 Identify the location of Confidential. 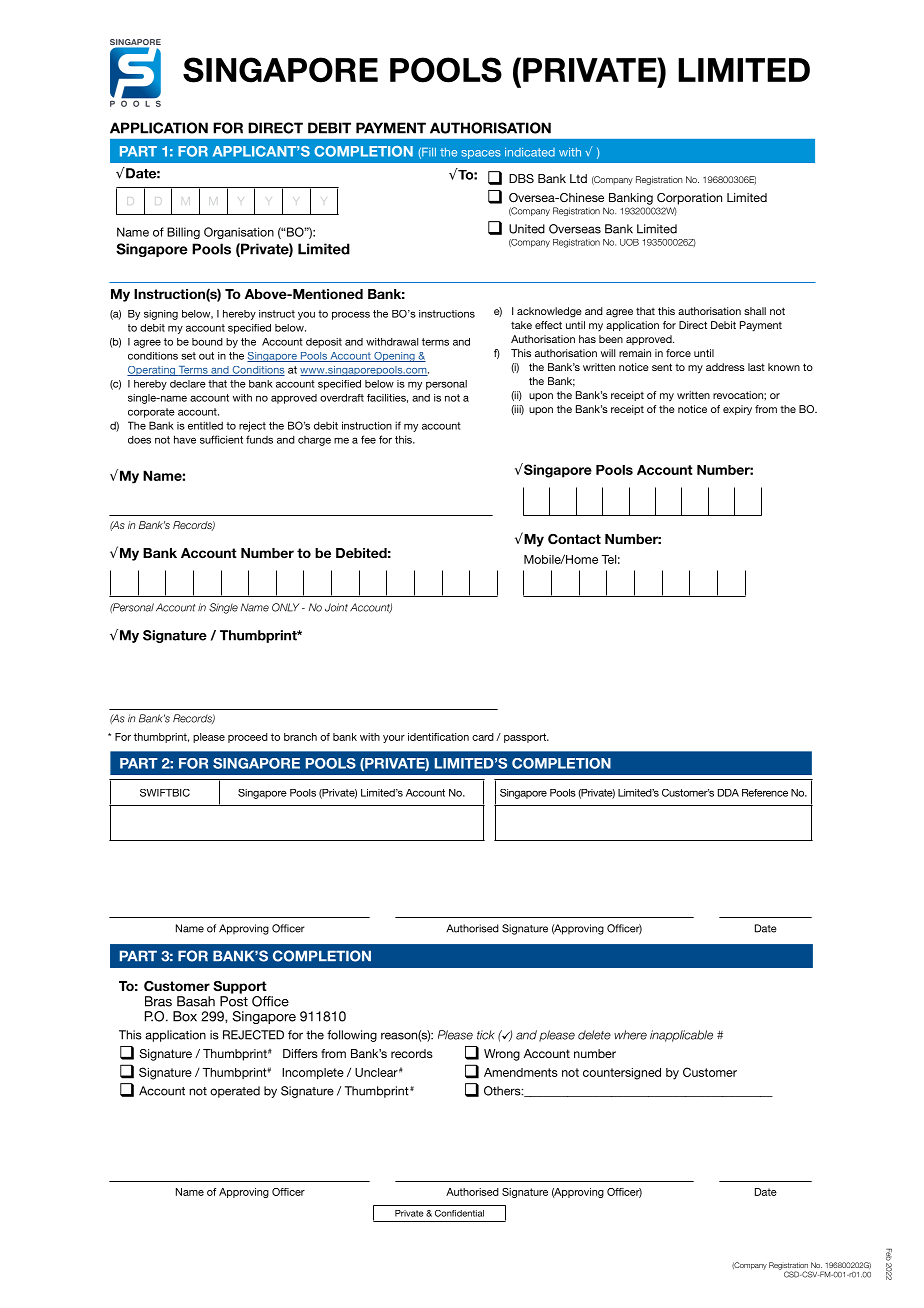
(459, 1213).
